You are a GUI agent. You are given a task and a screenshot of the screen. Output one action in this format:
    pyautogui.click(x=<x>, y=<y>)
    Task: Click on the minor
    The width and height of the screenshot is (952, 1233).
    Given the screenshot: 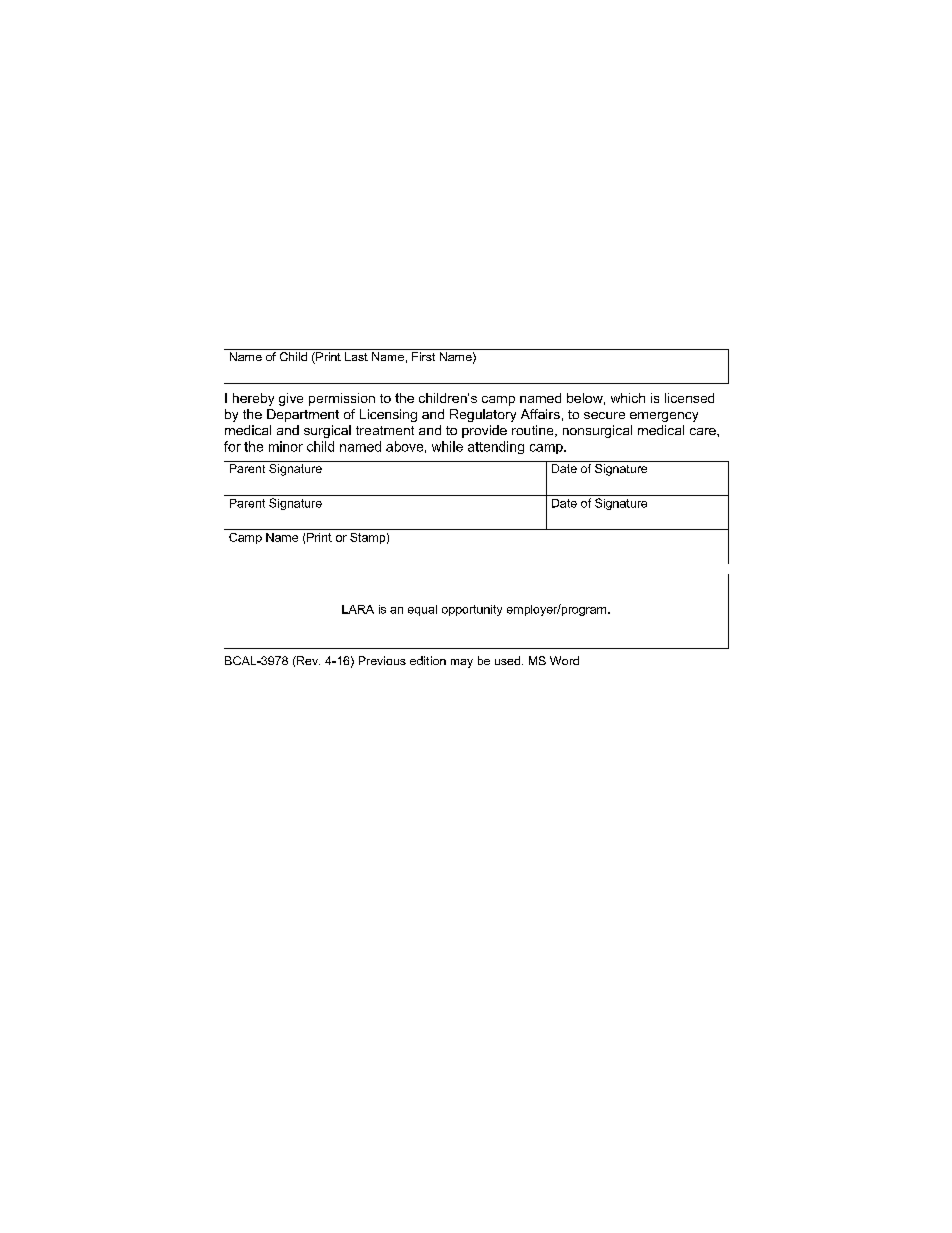 What is the action you would take?
    pyautogui.click(x=286, y=446)
